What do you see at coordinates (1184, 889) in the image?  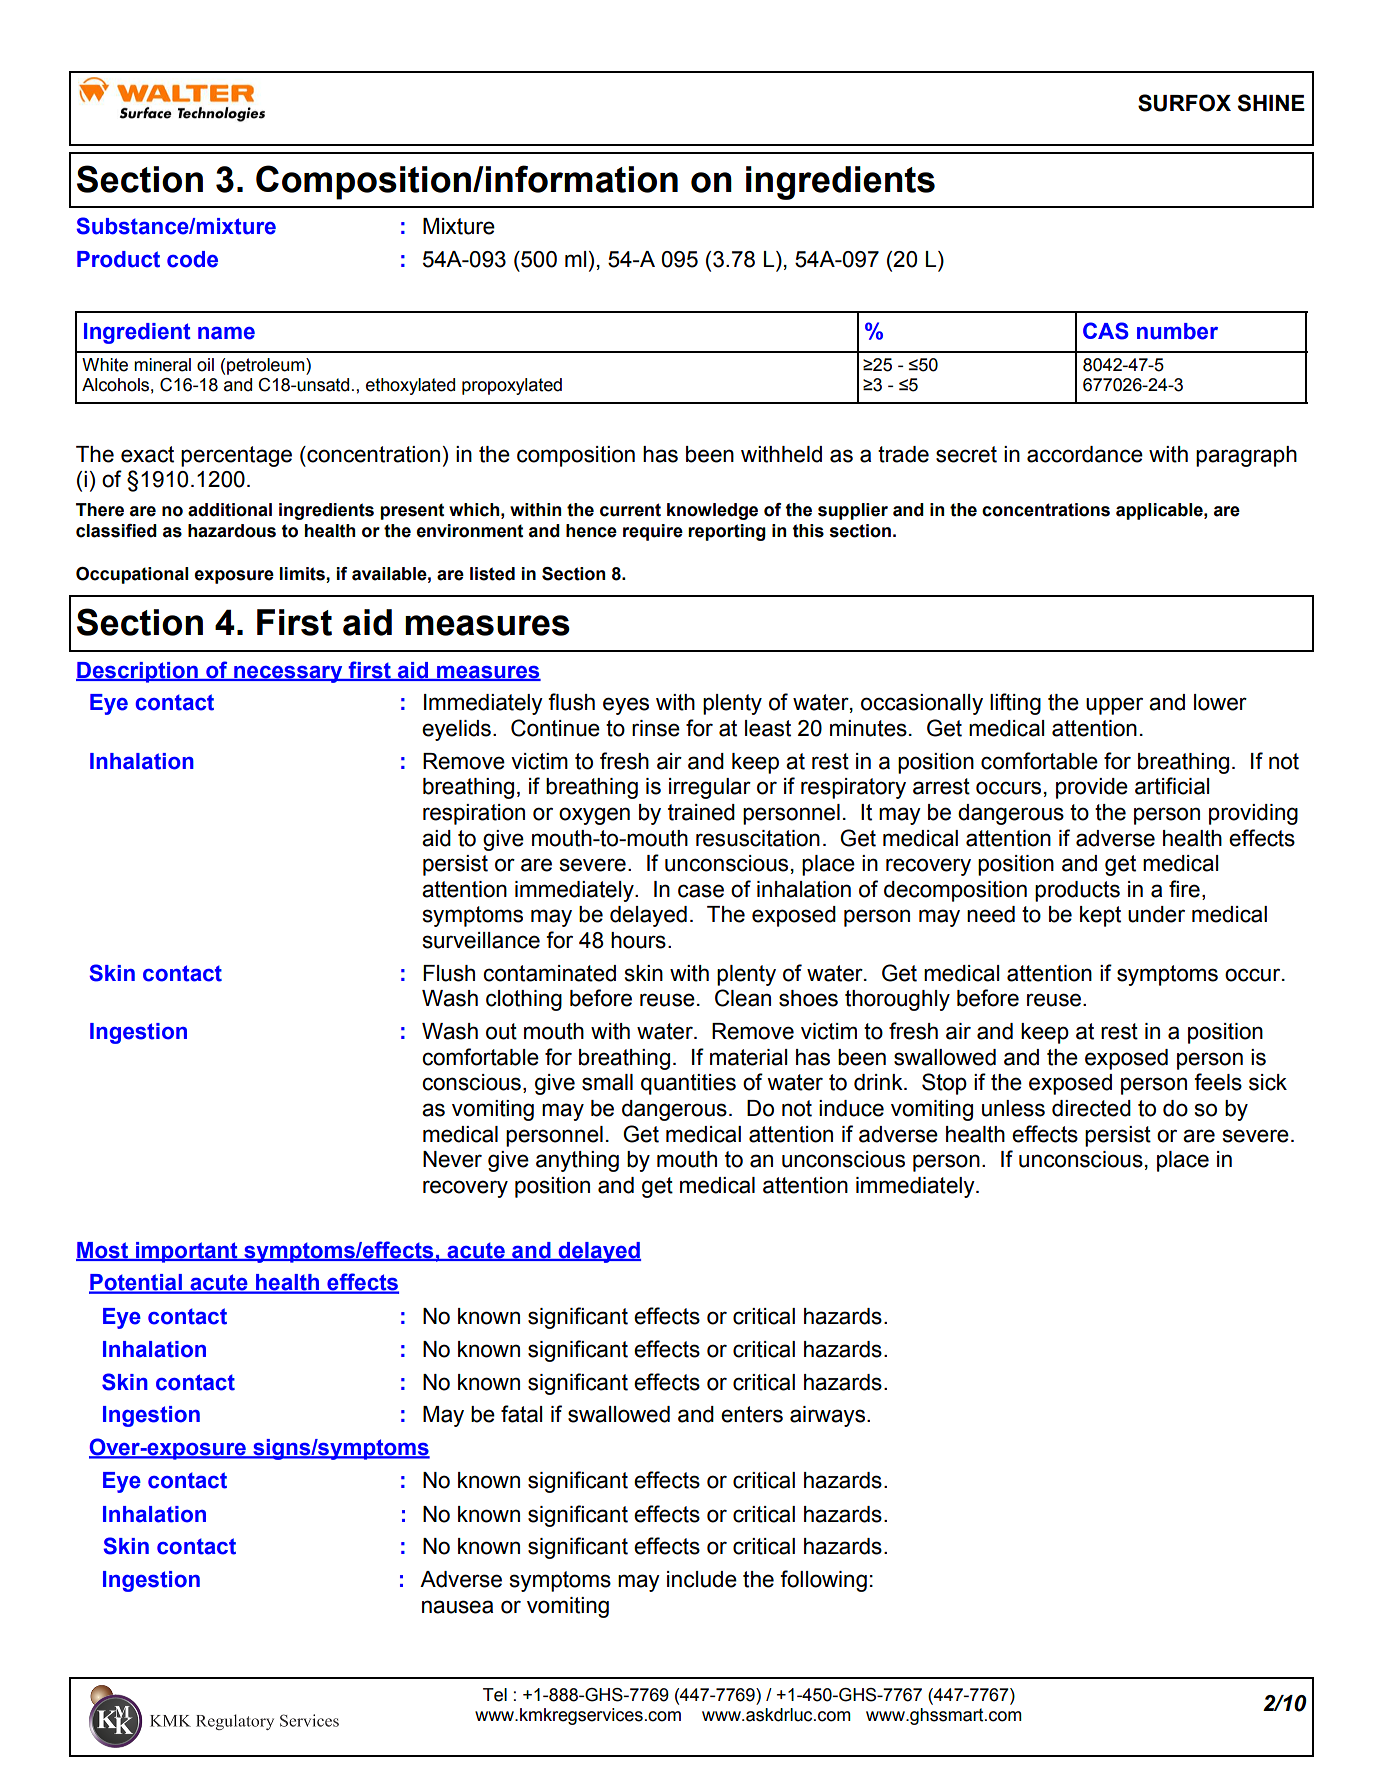 I see `fire` at bounding box center [1184, 889].
